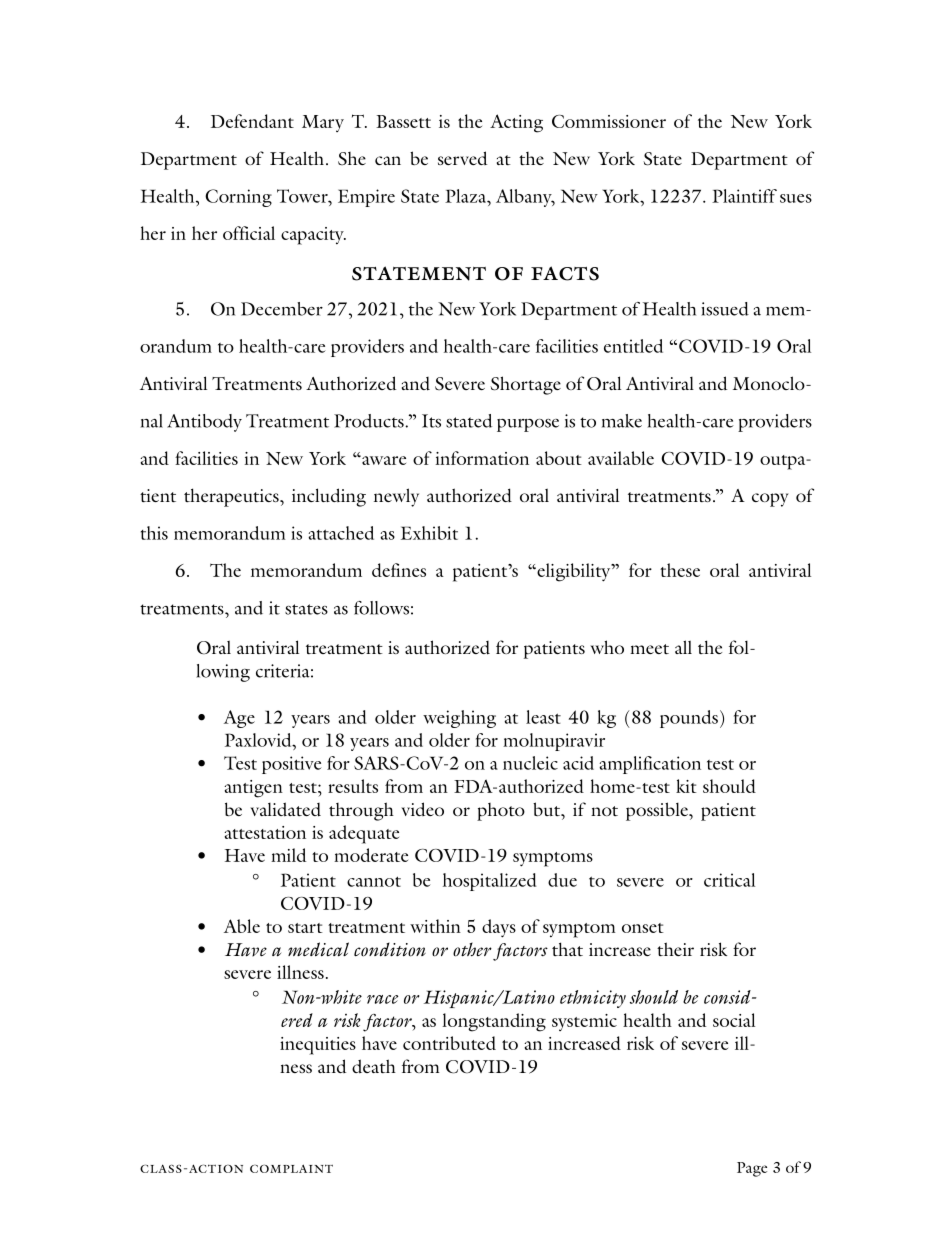 The image size is (952, 1233). What do you see at coordinates (154, 533) in the page?
I see `this` at bounding box center [154, 533].
